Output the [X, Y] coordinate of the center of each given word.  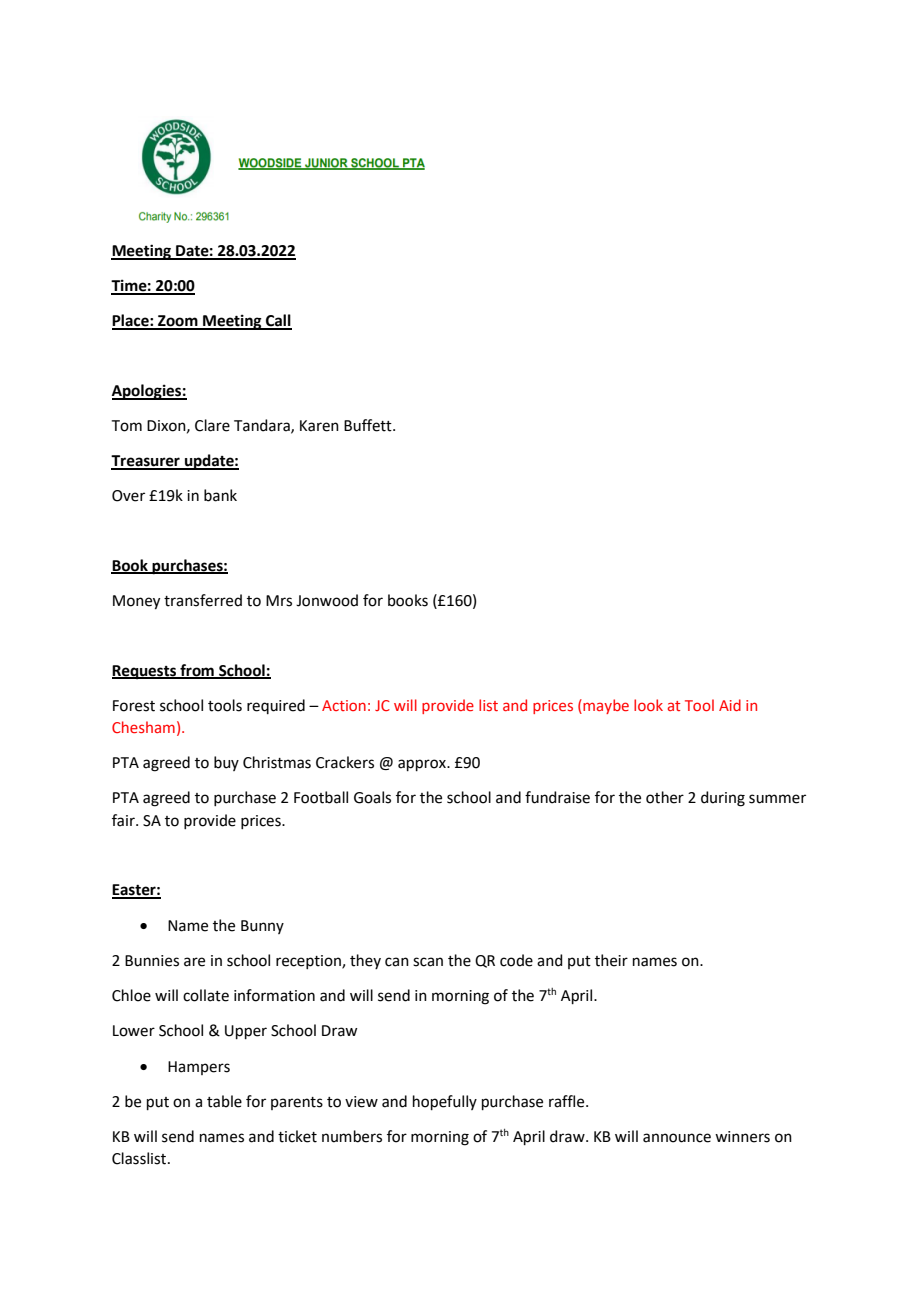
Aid [730, 705]
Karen [319, 426]
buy [226, 763]
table [224, 1101]
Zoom [178, 322]
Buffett [369, 425]
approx [423, 765]
